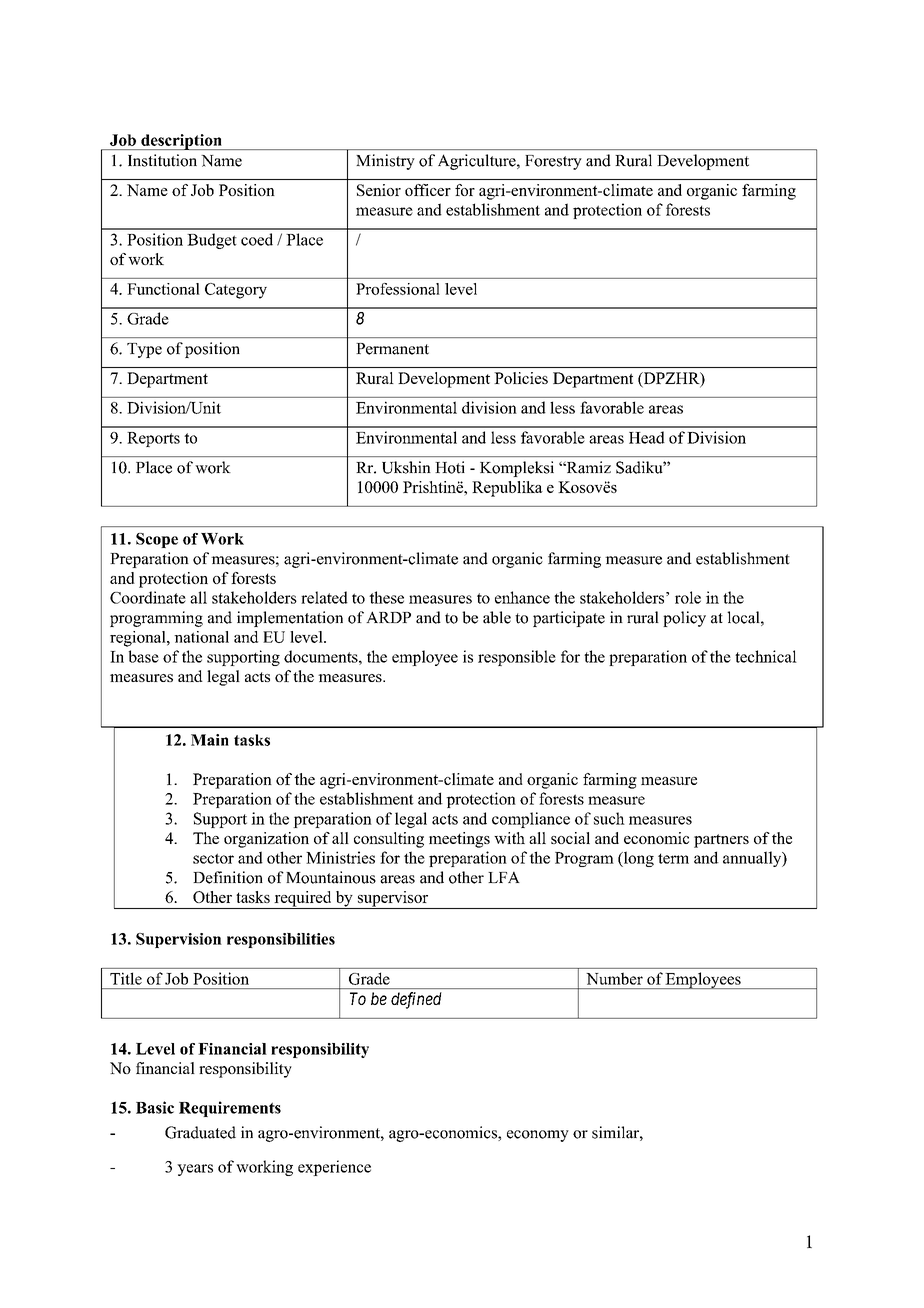 The image size is (924, 1308). Describe the element at coordinates (181, 142) in the screenshot. I see `description` at that location.
